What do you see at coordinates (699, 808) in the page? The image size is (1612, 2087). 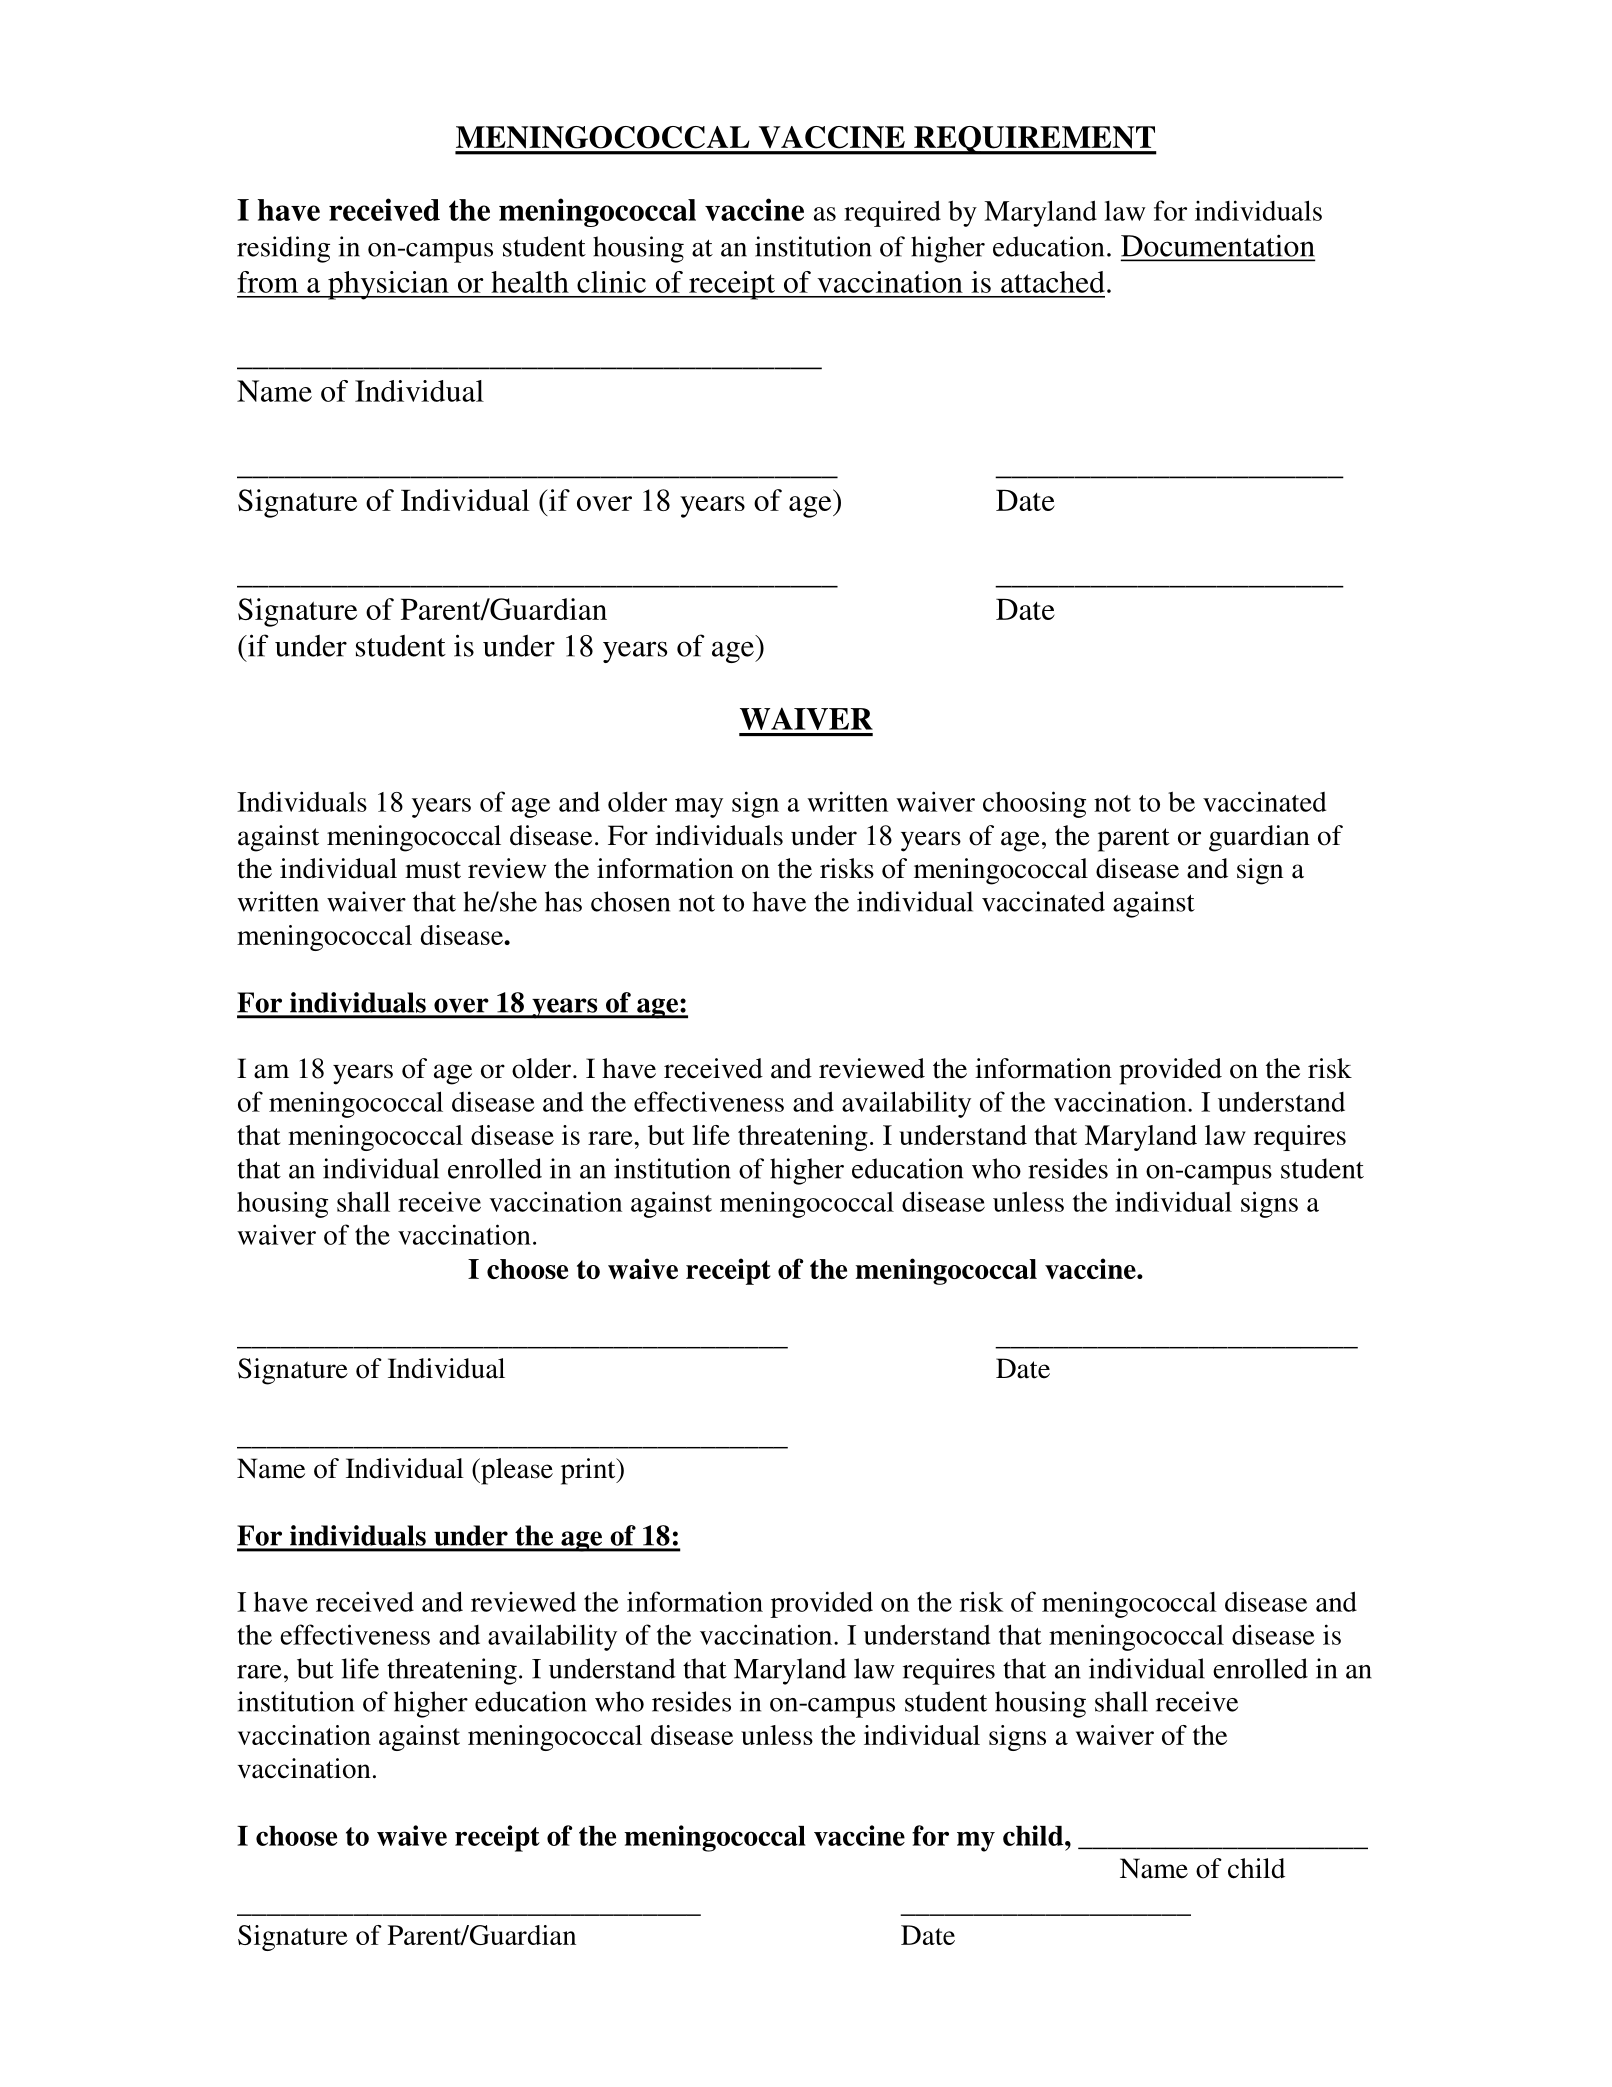 I see `may` at bounding box center [699, 808].
